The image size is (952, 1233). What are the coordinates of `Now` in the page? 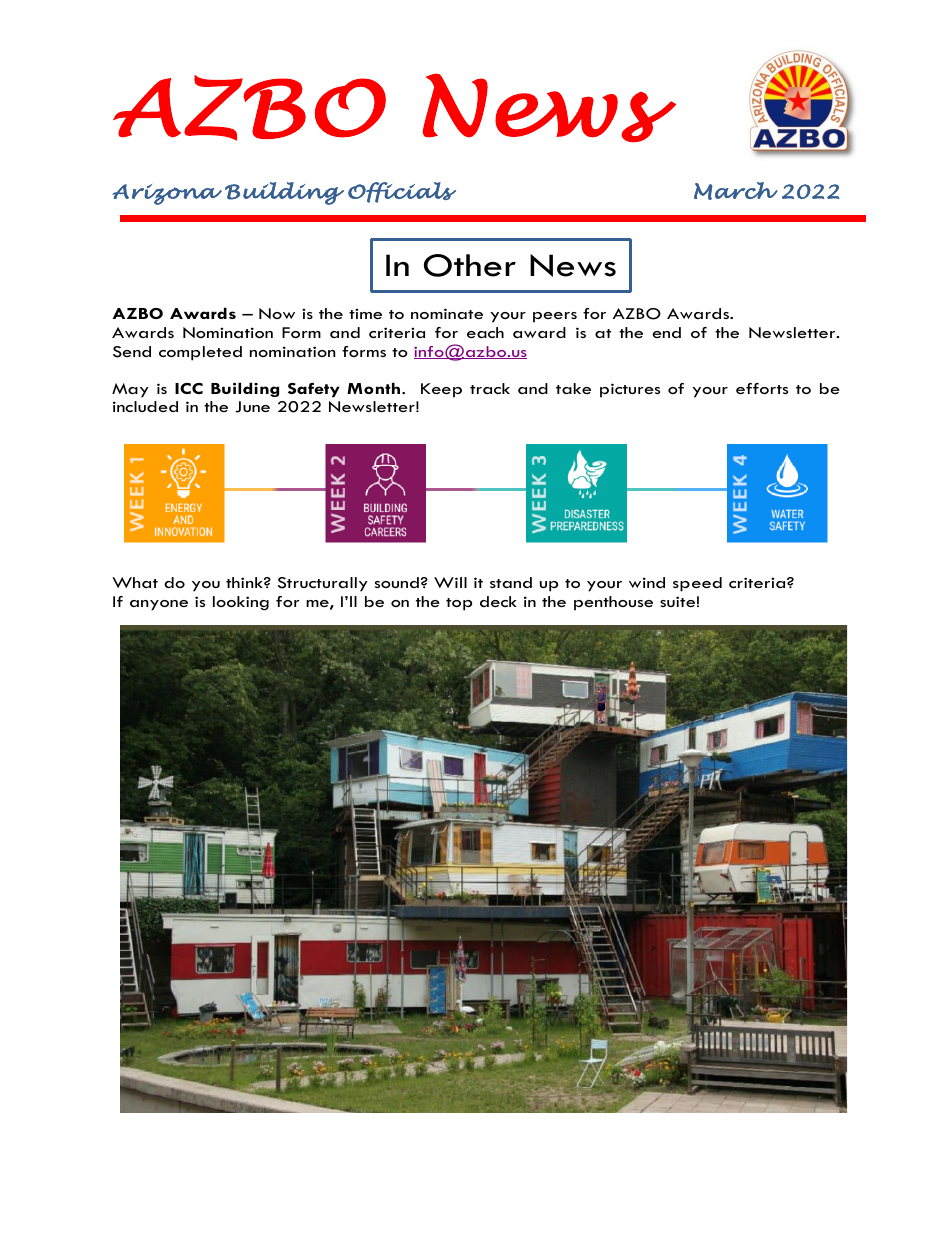 It's located at (277, 313).
